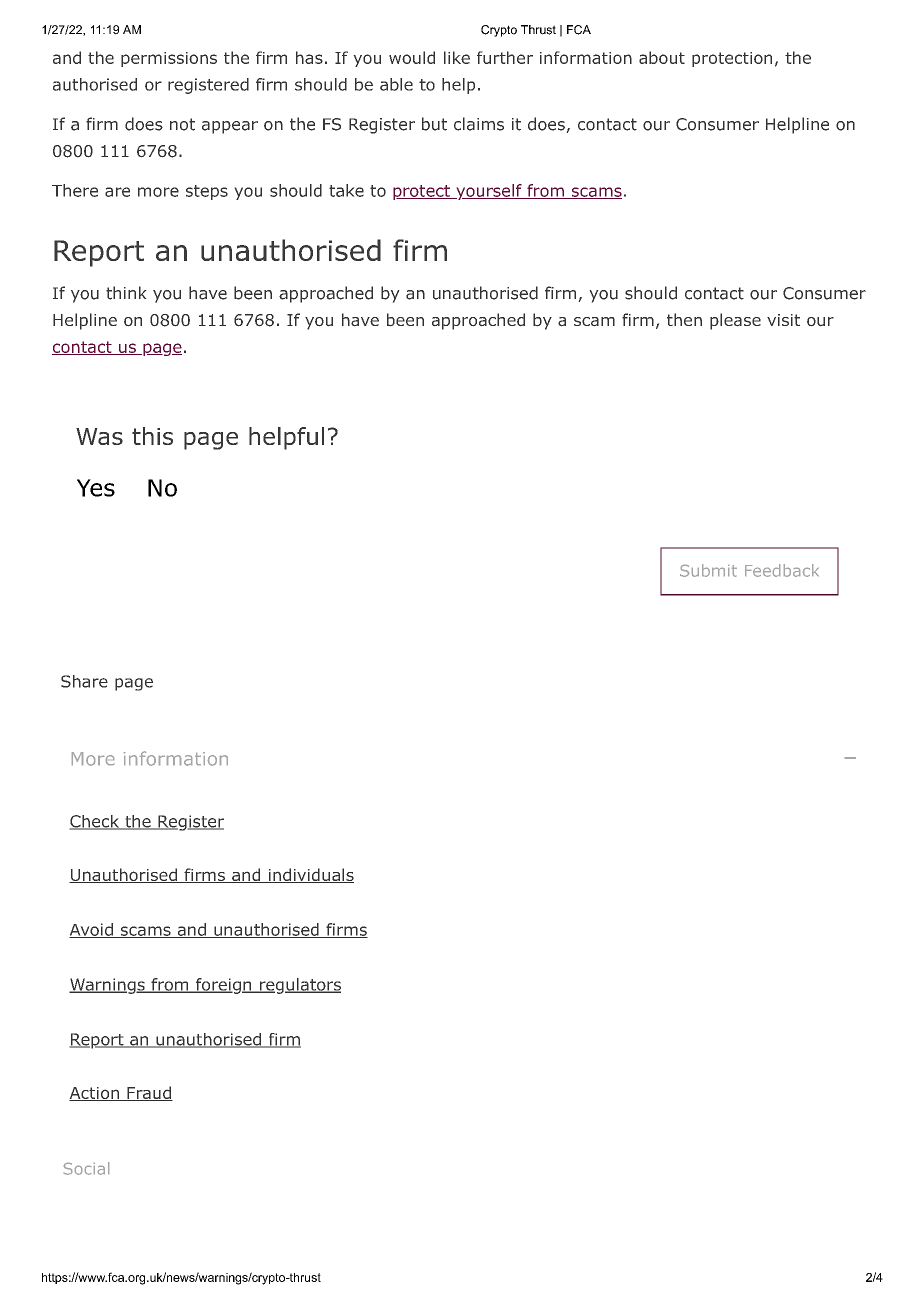  I want to click on then, so click(684, 319).
